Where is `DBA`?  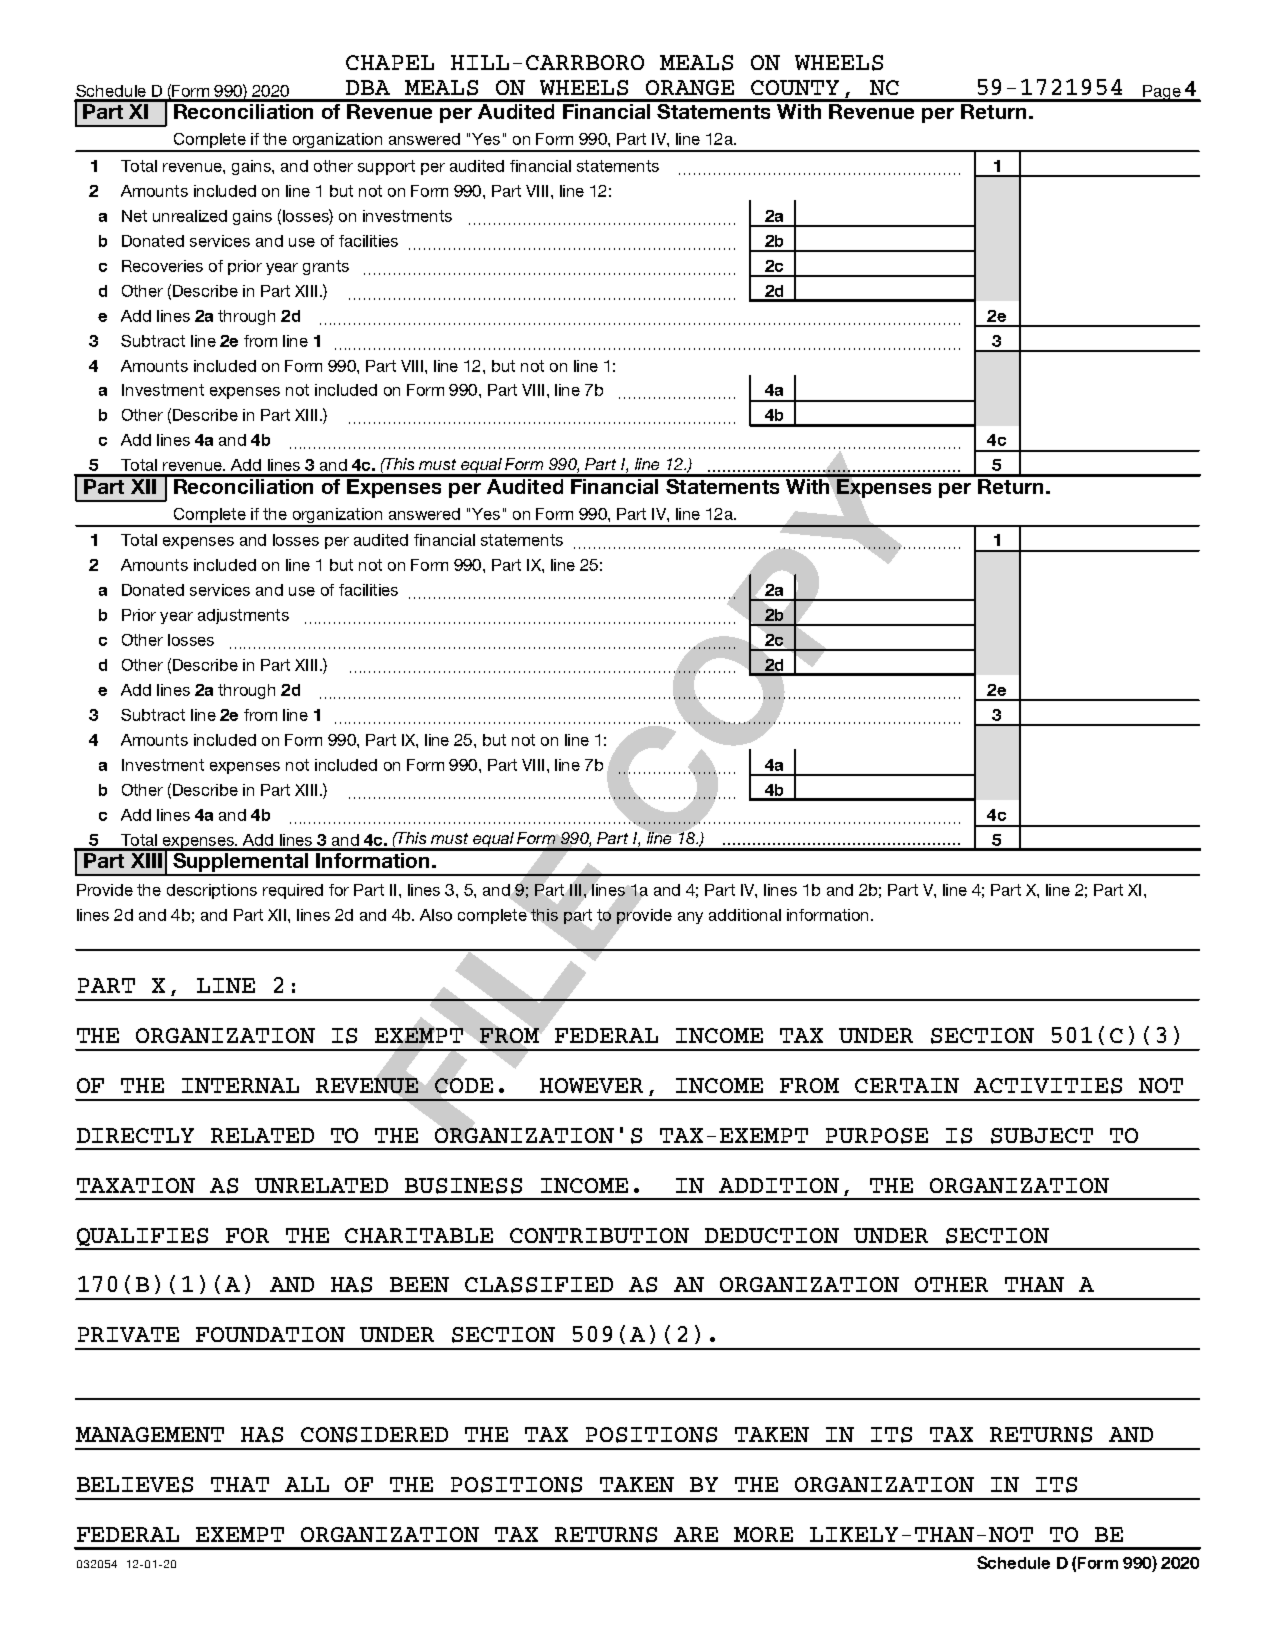
DBA is located at coordinates (368, 87).
